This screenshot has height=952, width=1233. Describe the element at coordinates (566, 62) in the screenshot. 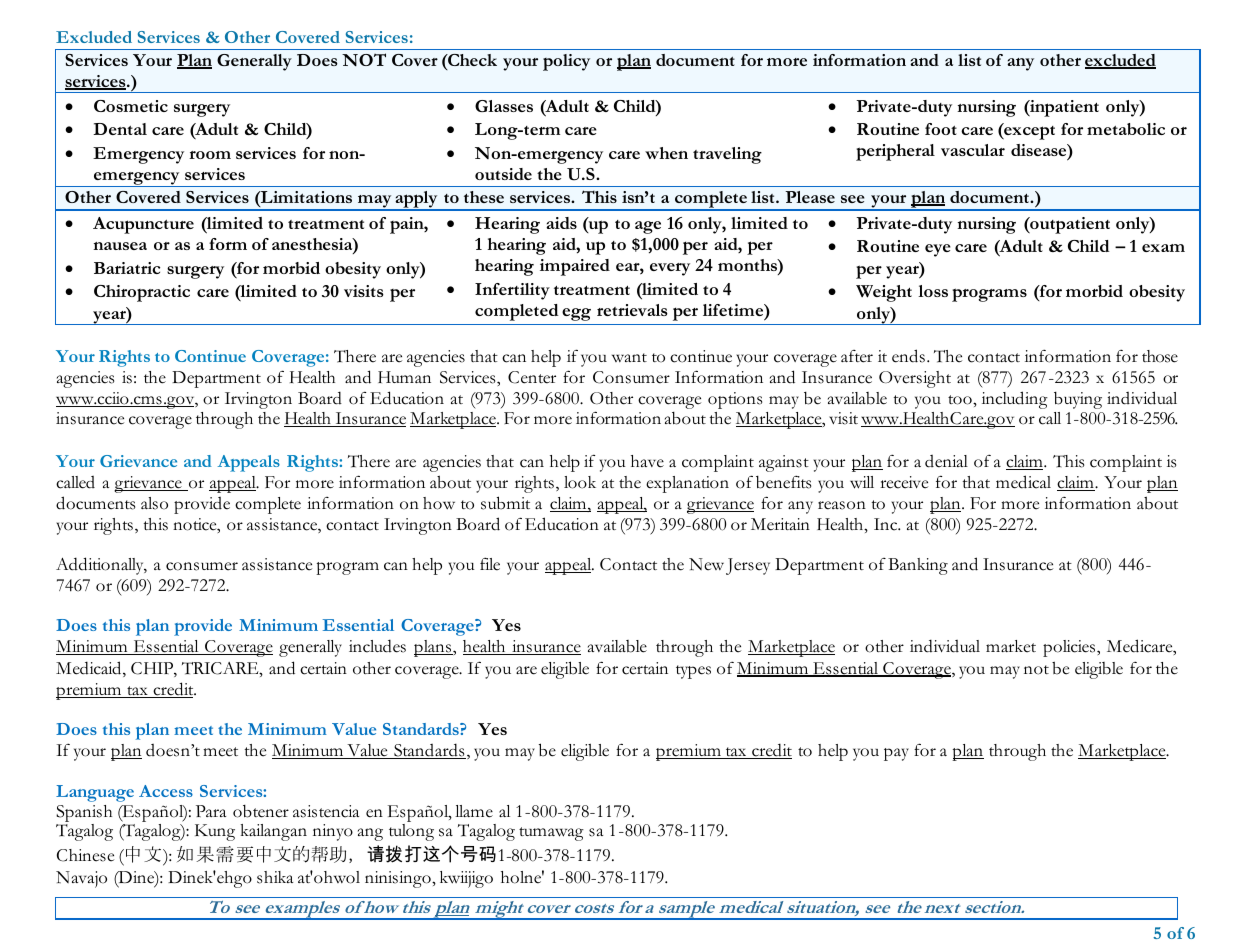

I see `policy` at that location.
